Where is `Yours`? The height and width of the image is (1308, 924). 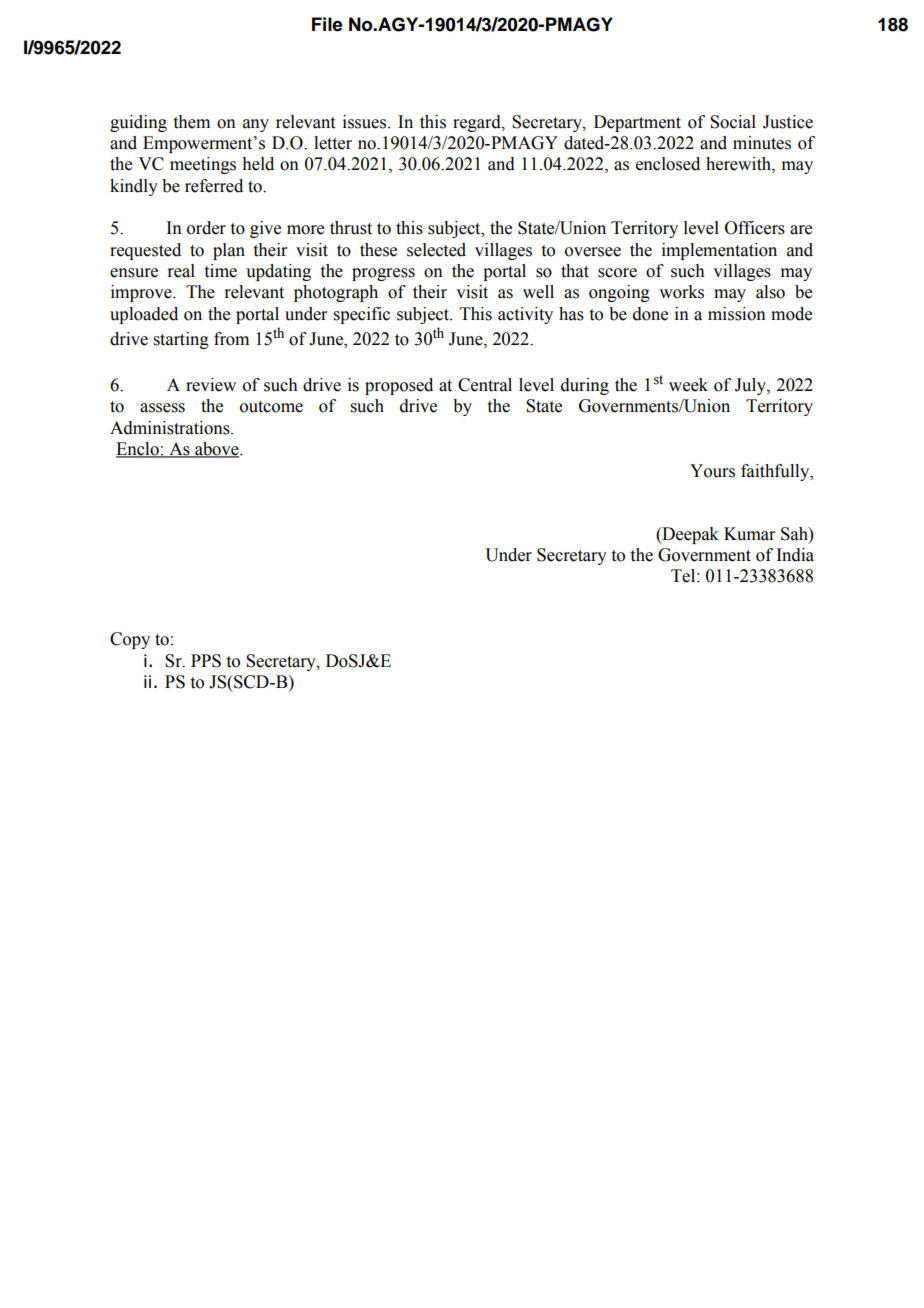 Yours is located at coordinates (712, 471).
